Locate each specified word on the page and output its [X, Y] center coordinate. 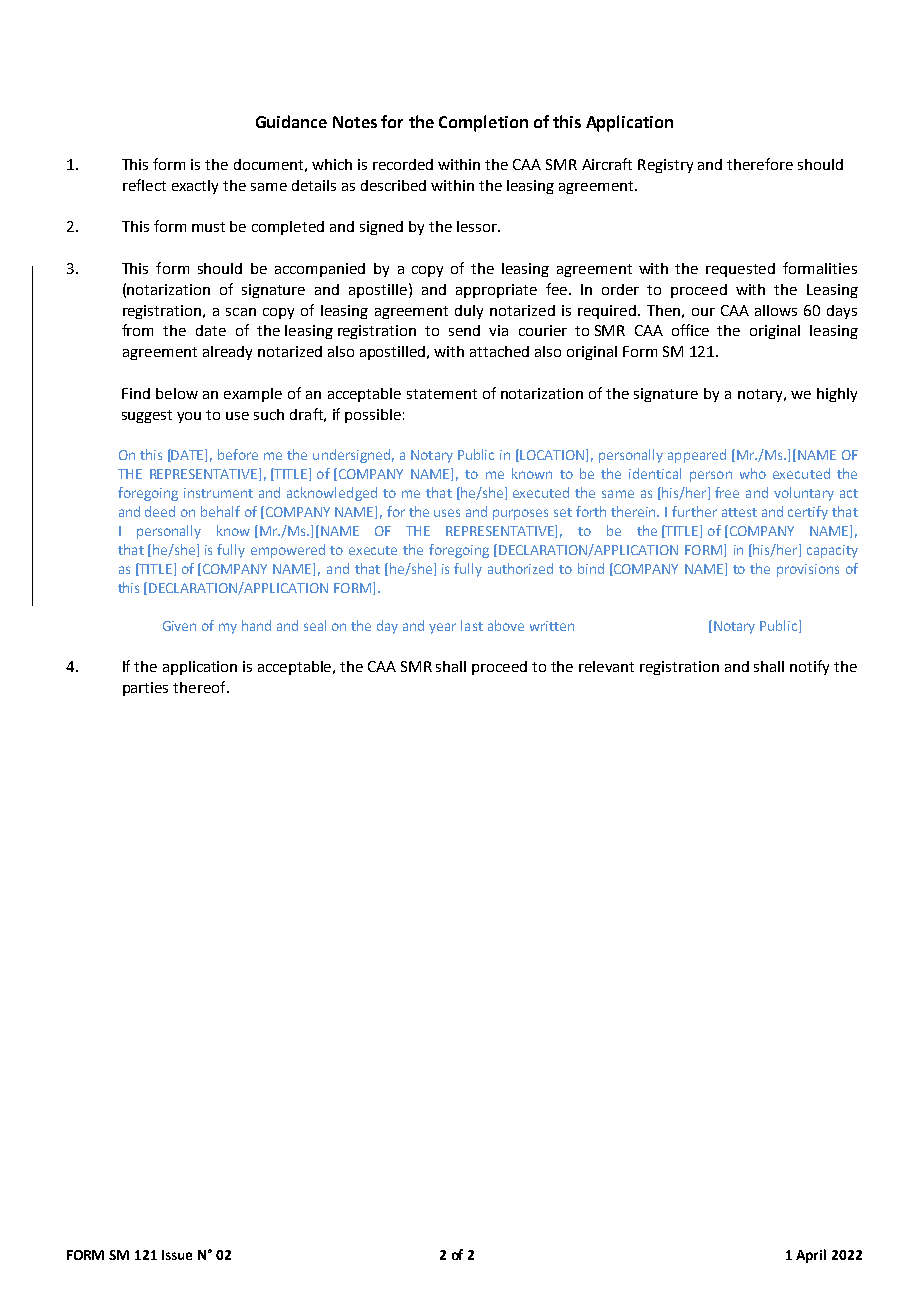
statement [442, 394]
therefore [760, 164]
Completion [483, 123]
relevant [606, 666]
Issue [177, 1255]
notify [809, 667]
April [811, 1256]
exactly [195, 187]
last [472, 625]
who [753, 473]
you [189, 417]
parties [145, 689]
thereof [200, 687]
